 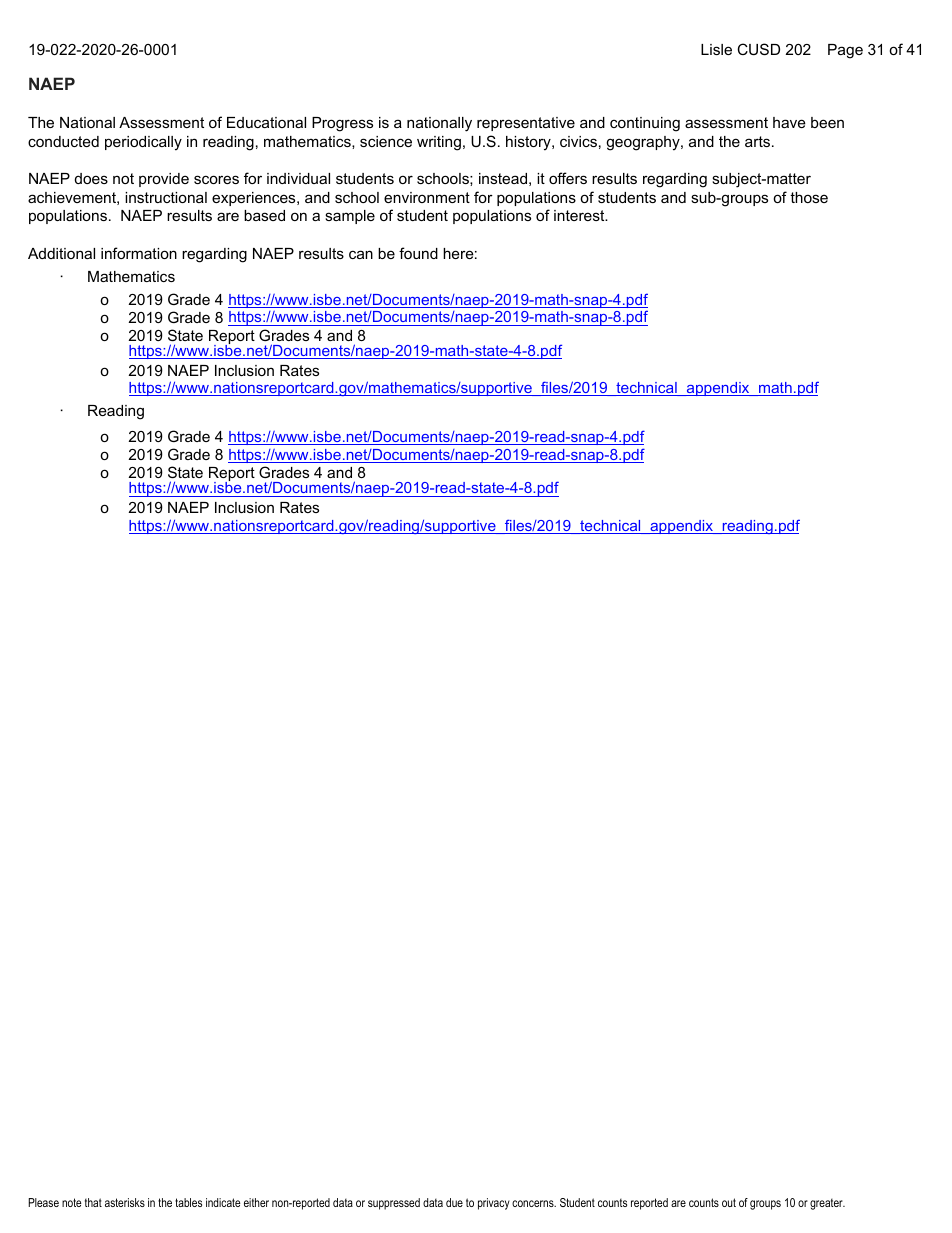 I want to click on found, so click(x=418, y=253).
